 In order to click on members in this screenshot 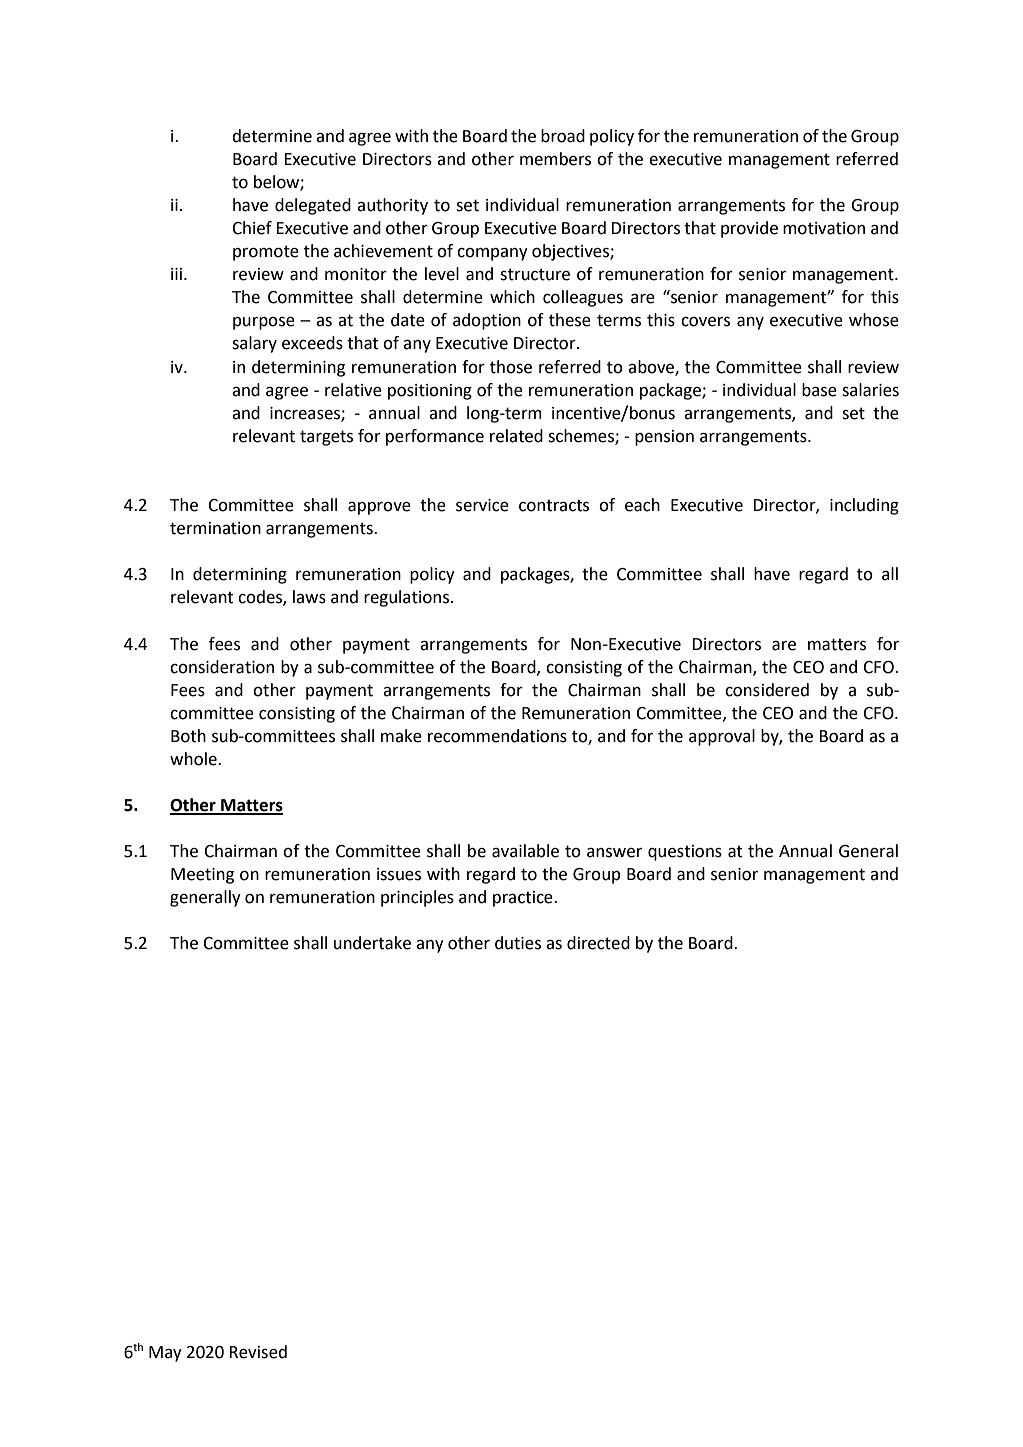, I will do `click(555, 159)`.
